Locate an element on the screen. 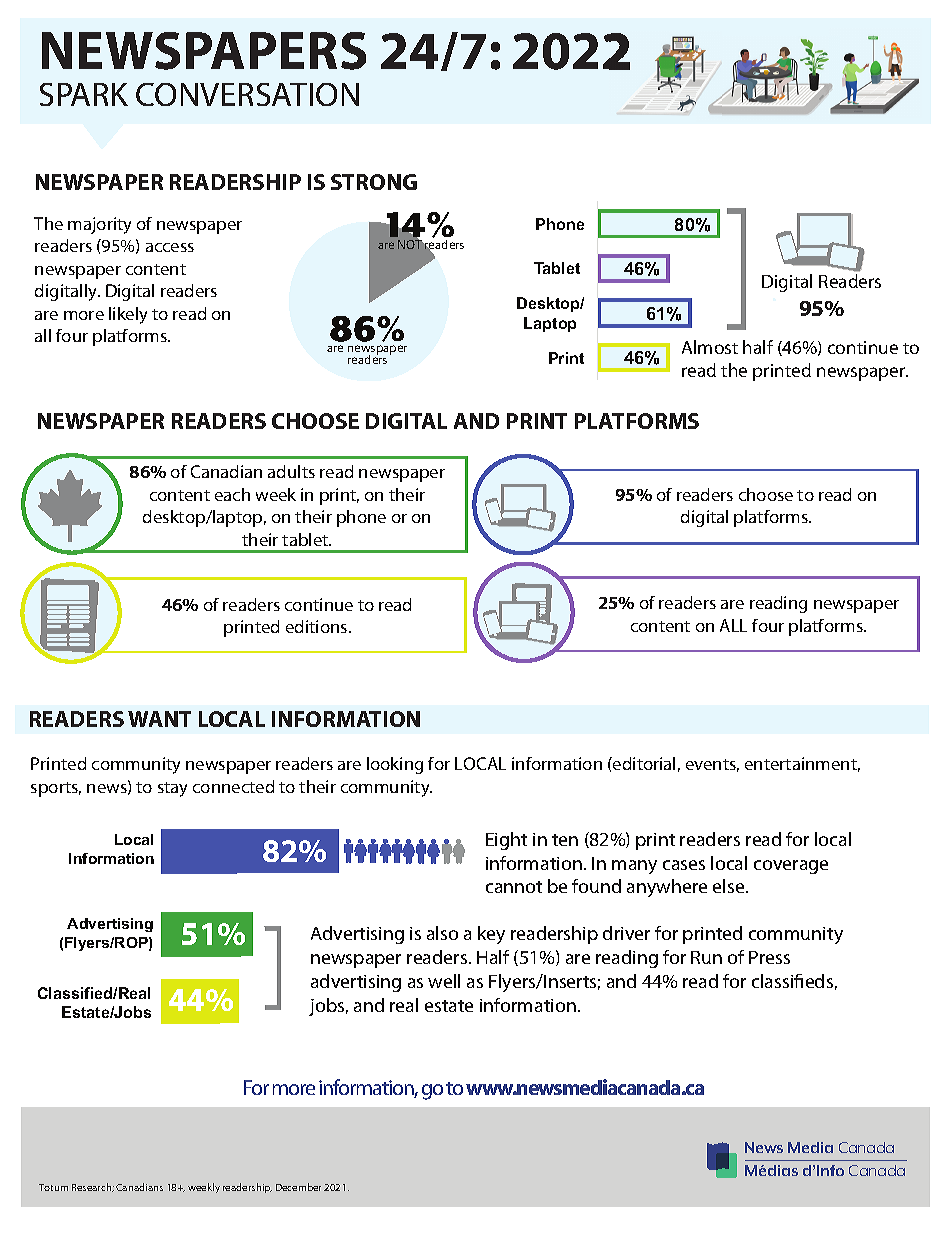 The height and width of the screenshot is (1233, 952). WANT is located at coordinates (159, 719).
